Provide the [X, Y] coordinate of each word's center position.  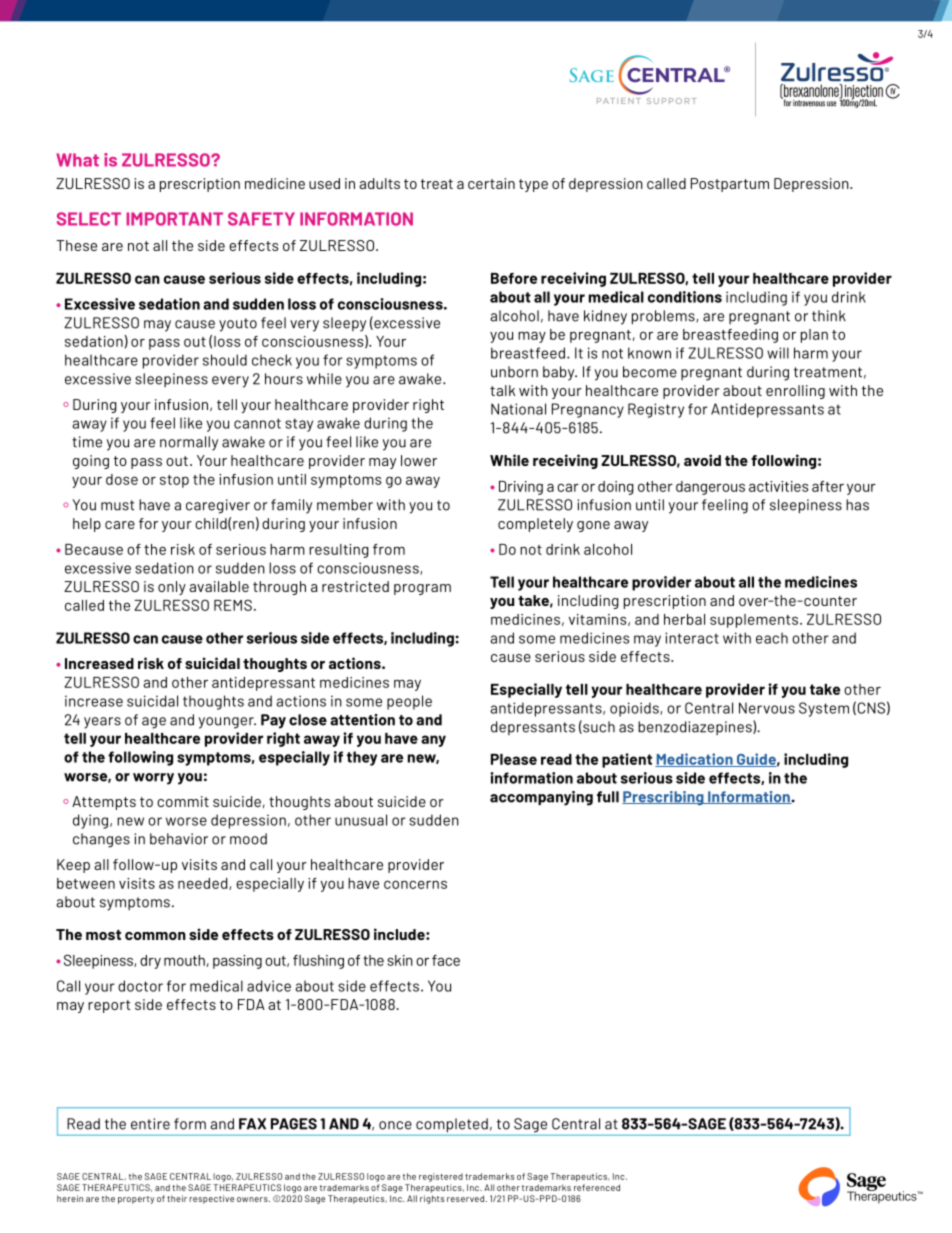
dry [150, 962]
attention [362, 720]
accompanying [541, 798]
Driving [521, 488]
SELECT [89, 219]
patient [627, 760]
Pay [273, 721]
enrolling [795, 392]
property [136, 1200]
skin [400, 960]
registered [441, 1177]
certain [491, 183]
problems [664, 317]
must [117, 505]
